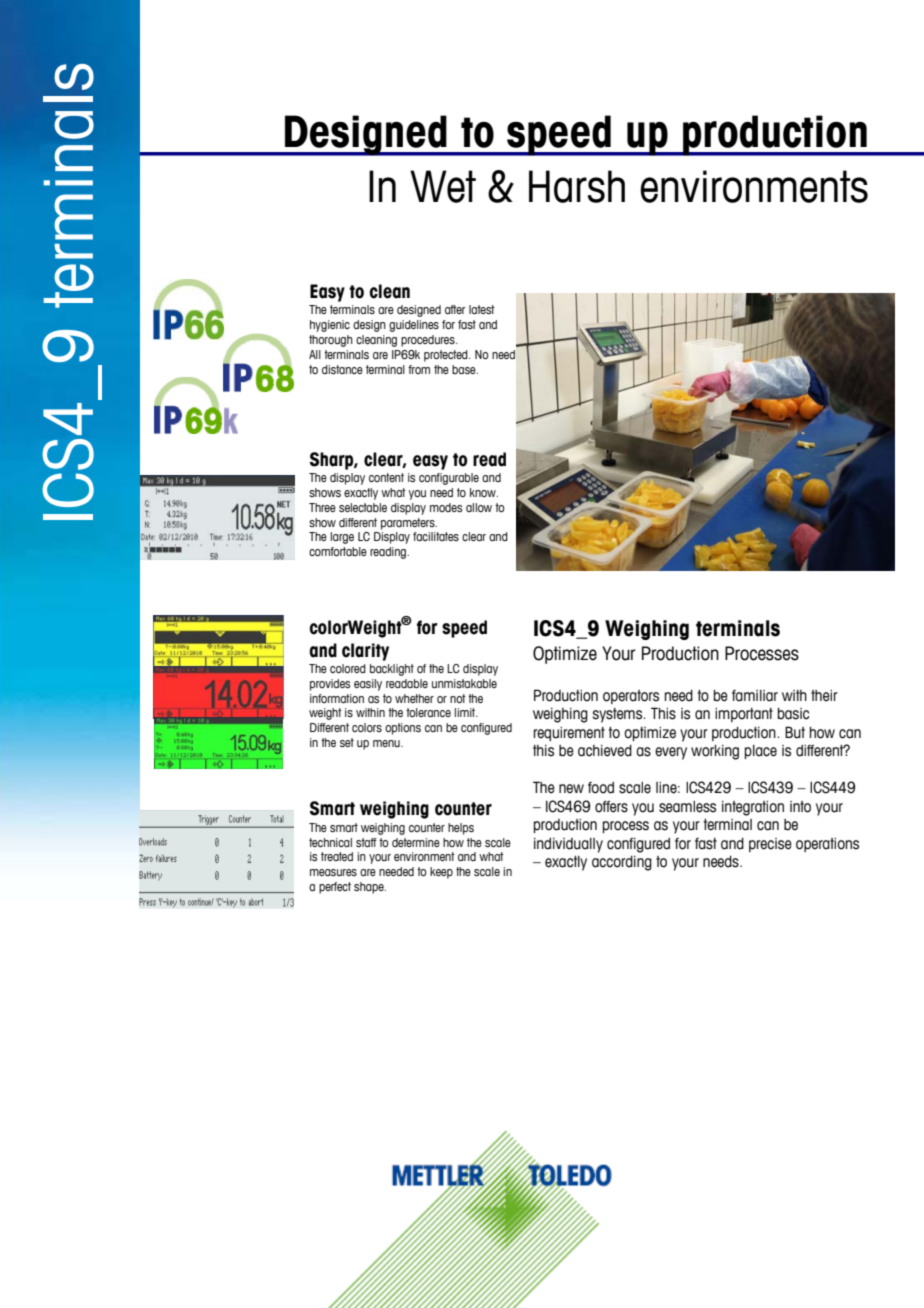  I want to click on protected, so click(447, 356).
